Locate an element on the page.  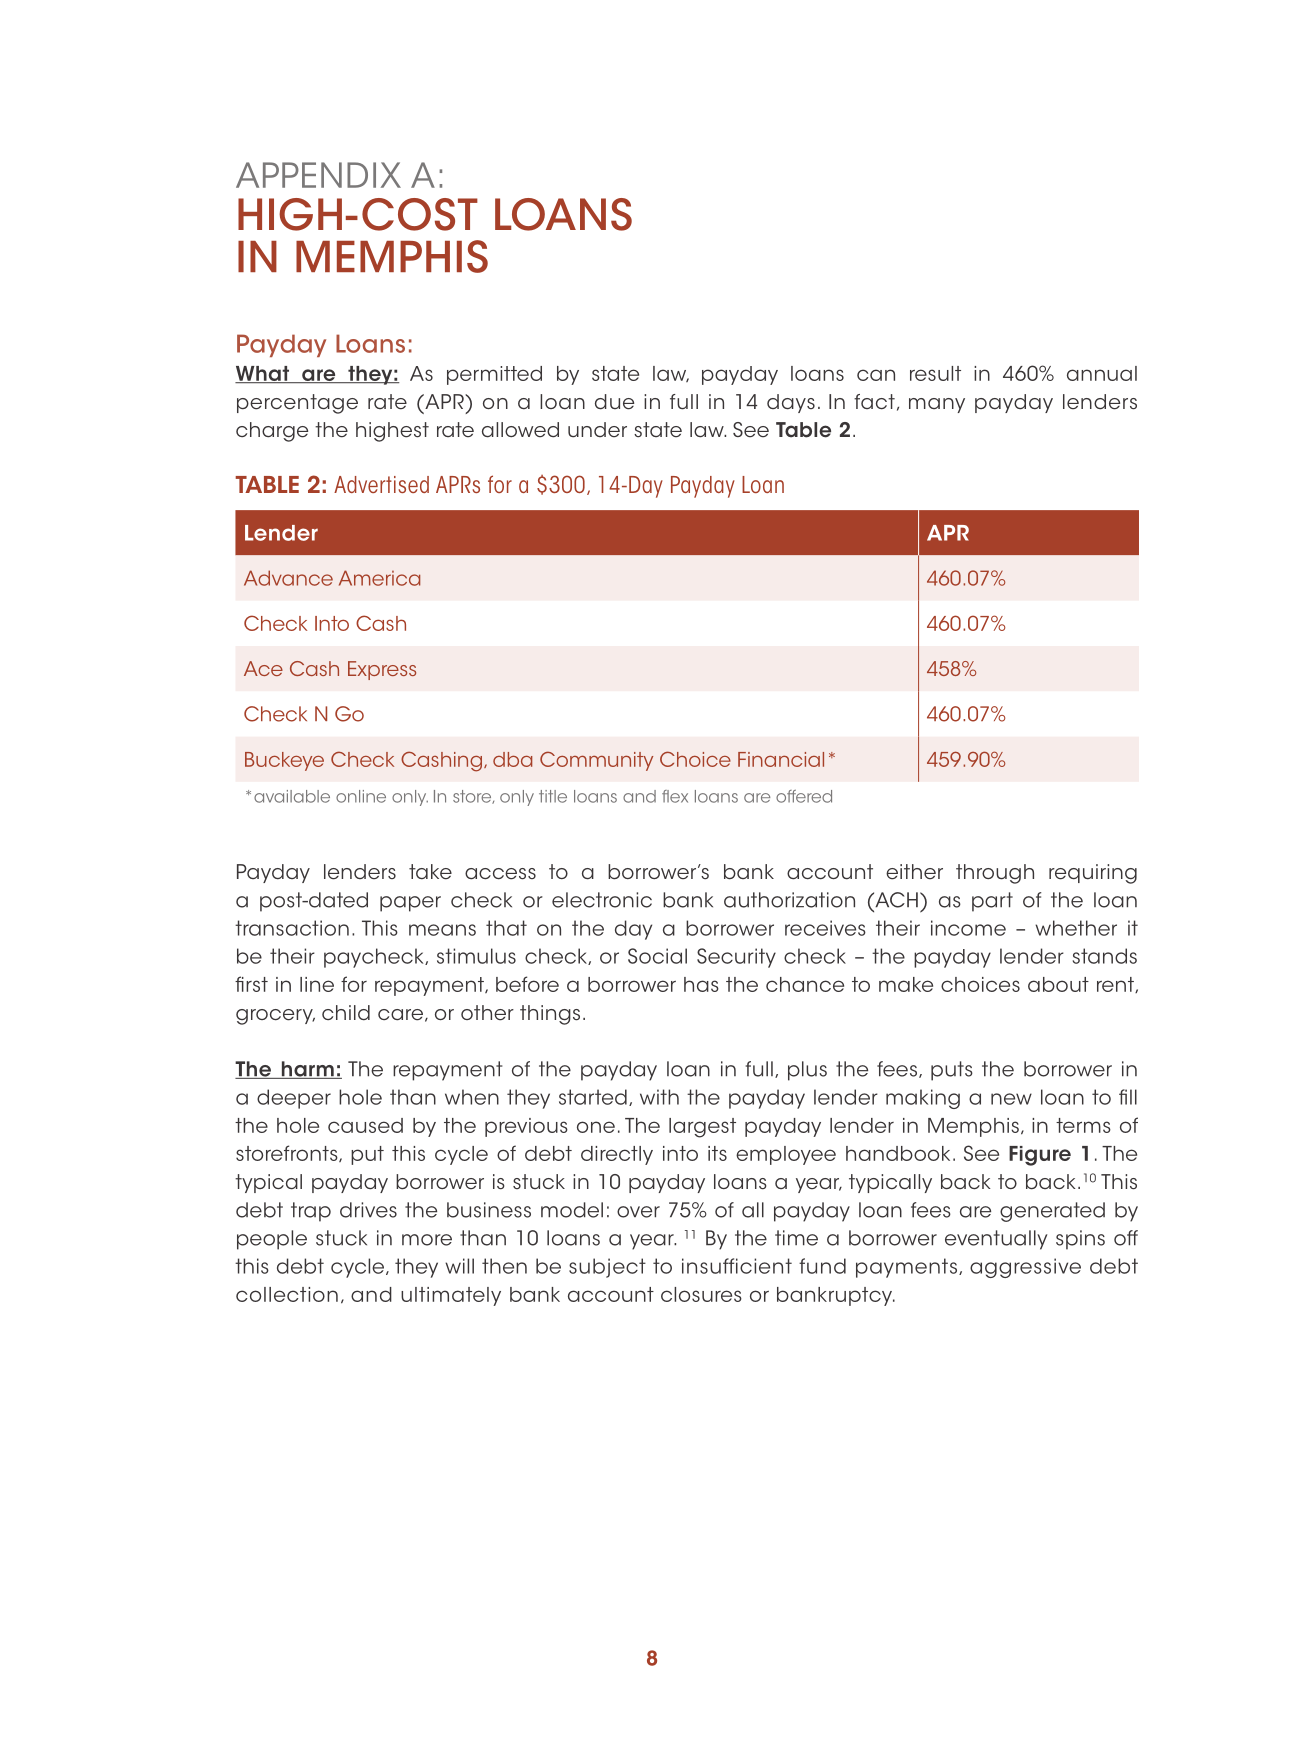
annual is located at coordinates (1102, 373).
